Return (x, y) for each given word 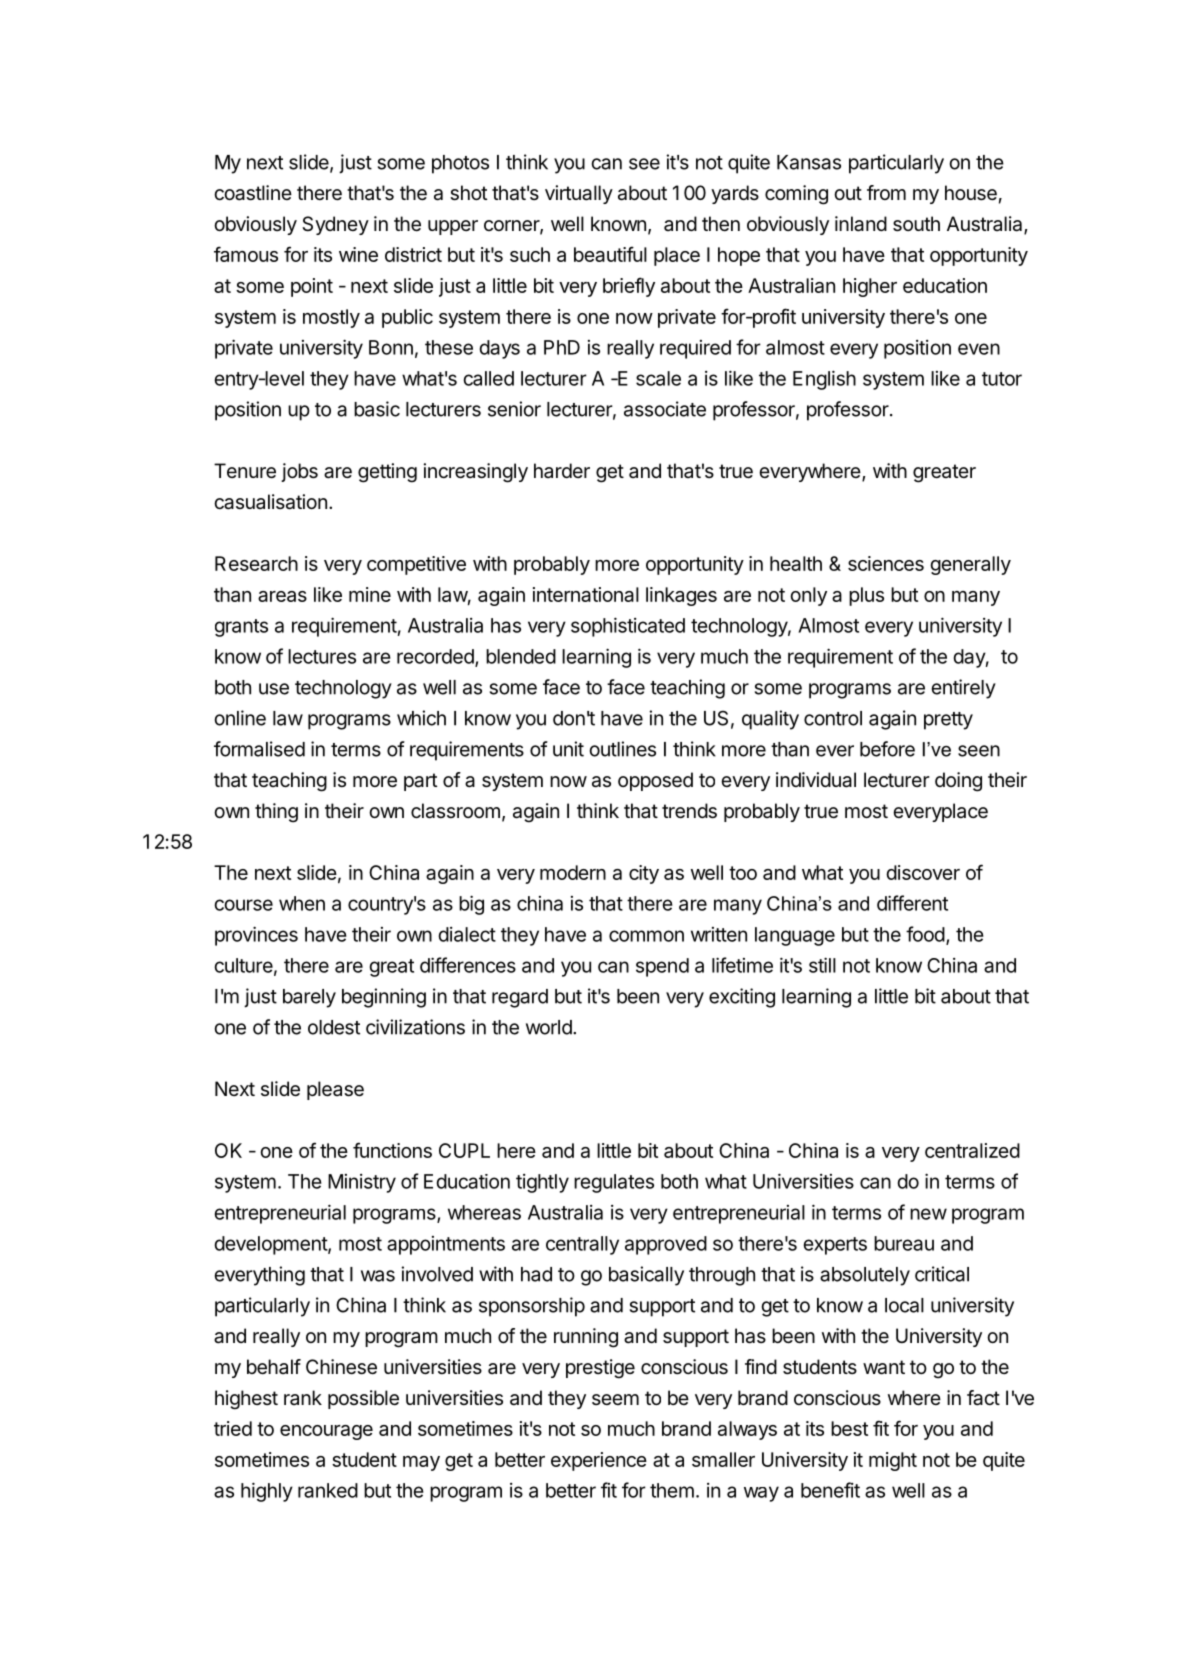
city (644, 874)
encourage (326, 1432)
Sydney (335, 225)
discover (923, 872)
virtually (579, 194)
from (886, 192)
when (302, 903)
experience (599, 1461)
